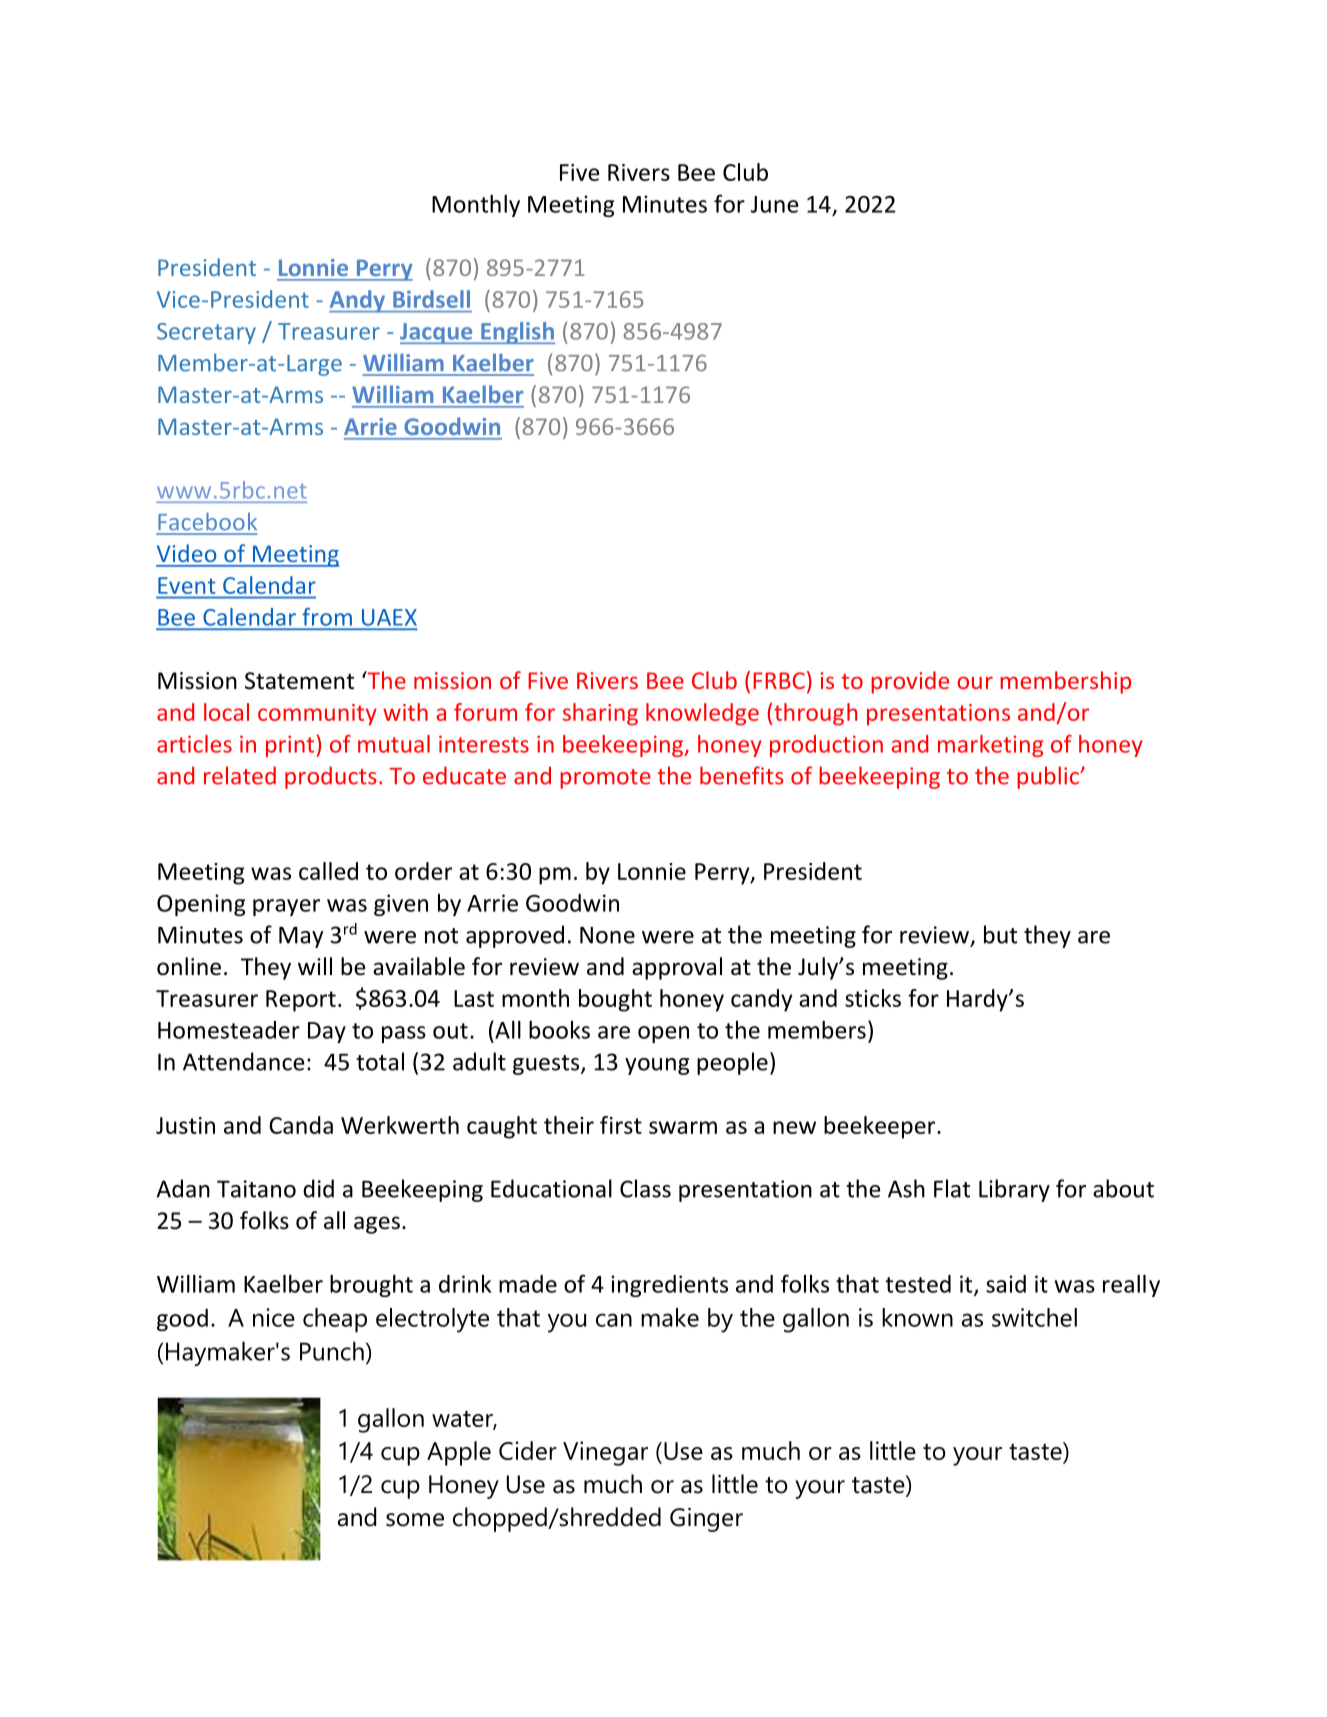 The image size is (1327, 1717). What do you see at coordinates (1014, 1190) in the page?
I see `Library` at bounding box center [1014, 1190].
